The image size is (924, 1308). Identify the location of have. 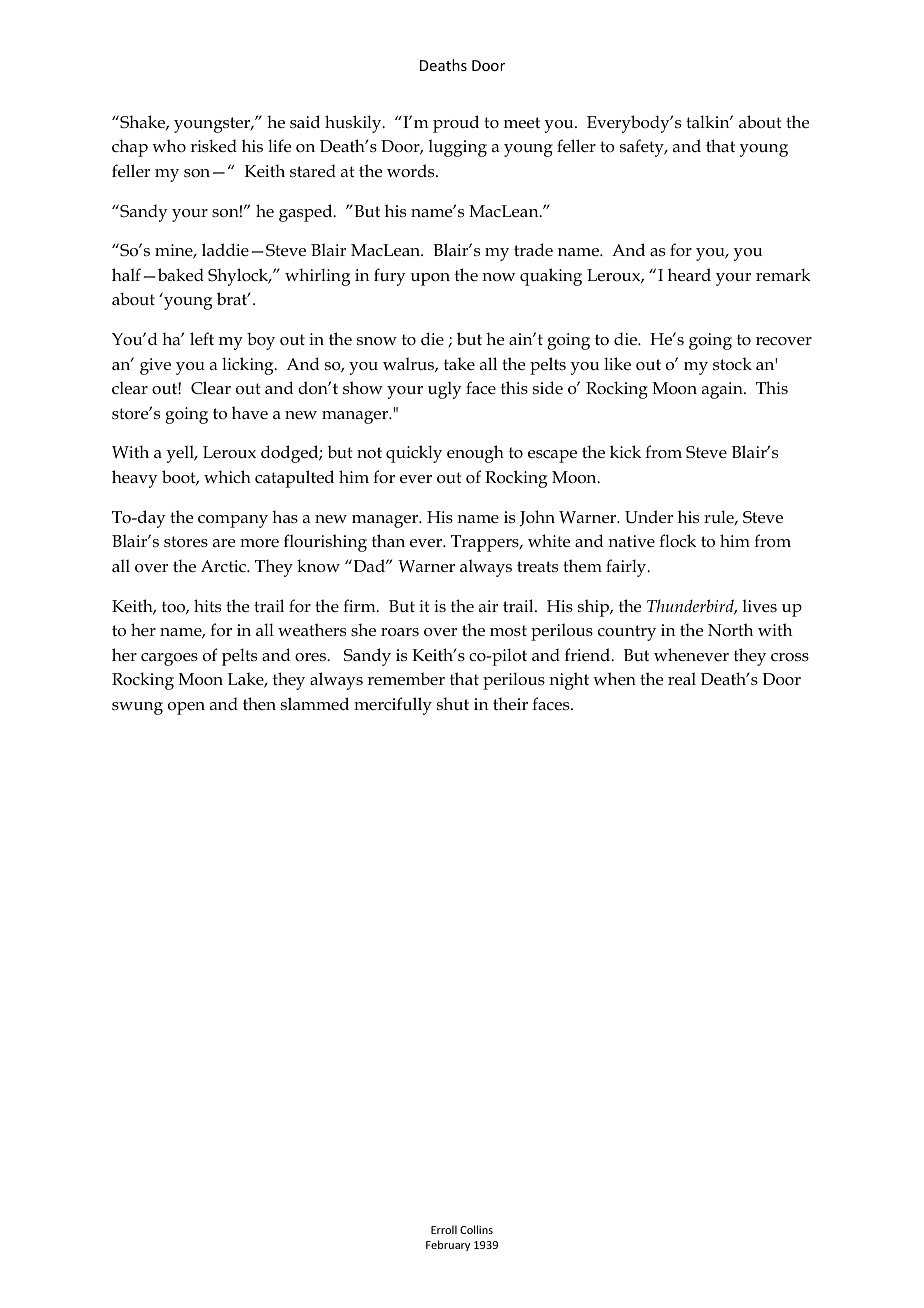
(250, 412).
